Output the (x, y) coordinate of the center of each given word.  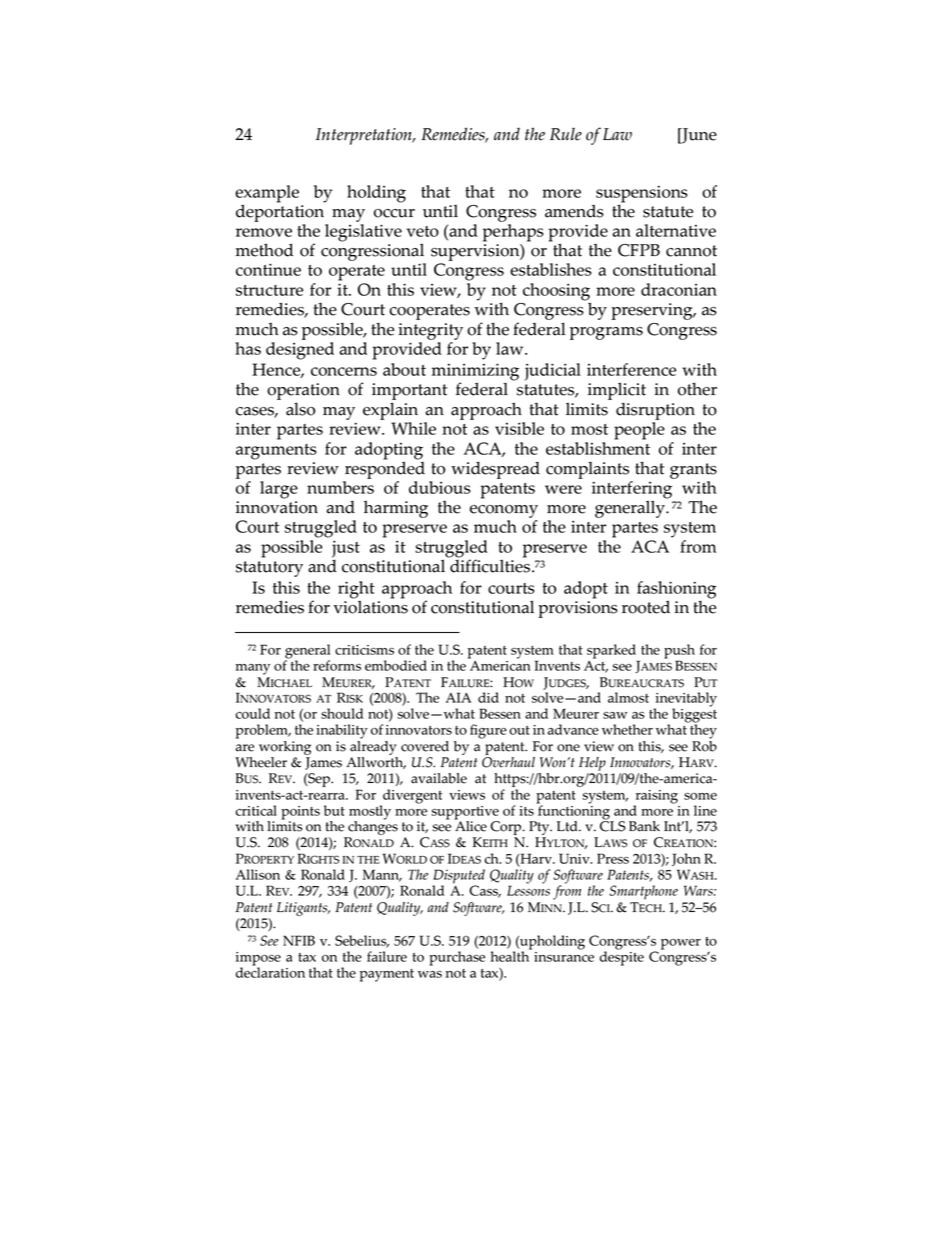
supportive (465, 814)
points (300, 814)
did (488, 697)
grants (693, 471)
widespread (495, 470)
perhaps (513, 231)
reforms (337, 665)
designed (300, 349)
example (267, 195)
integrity (430, 331)
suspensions (642, 195)
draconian (679, 289)
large (279, 490)
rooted (646, 607)
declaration (270, 971)
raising (656, 798)
